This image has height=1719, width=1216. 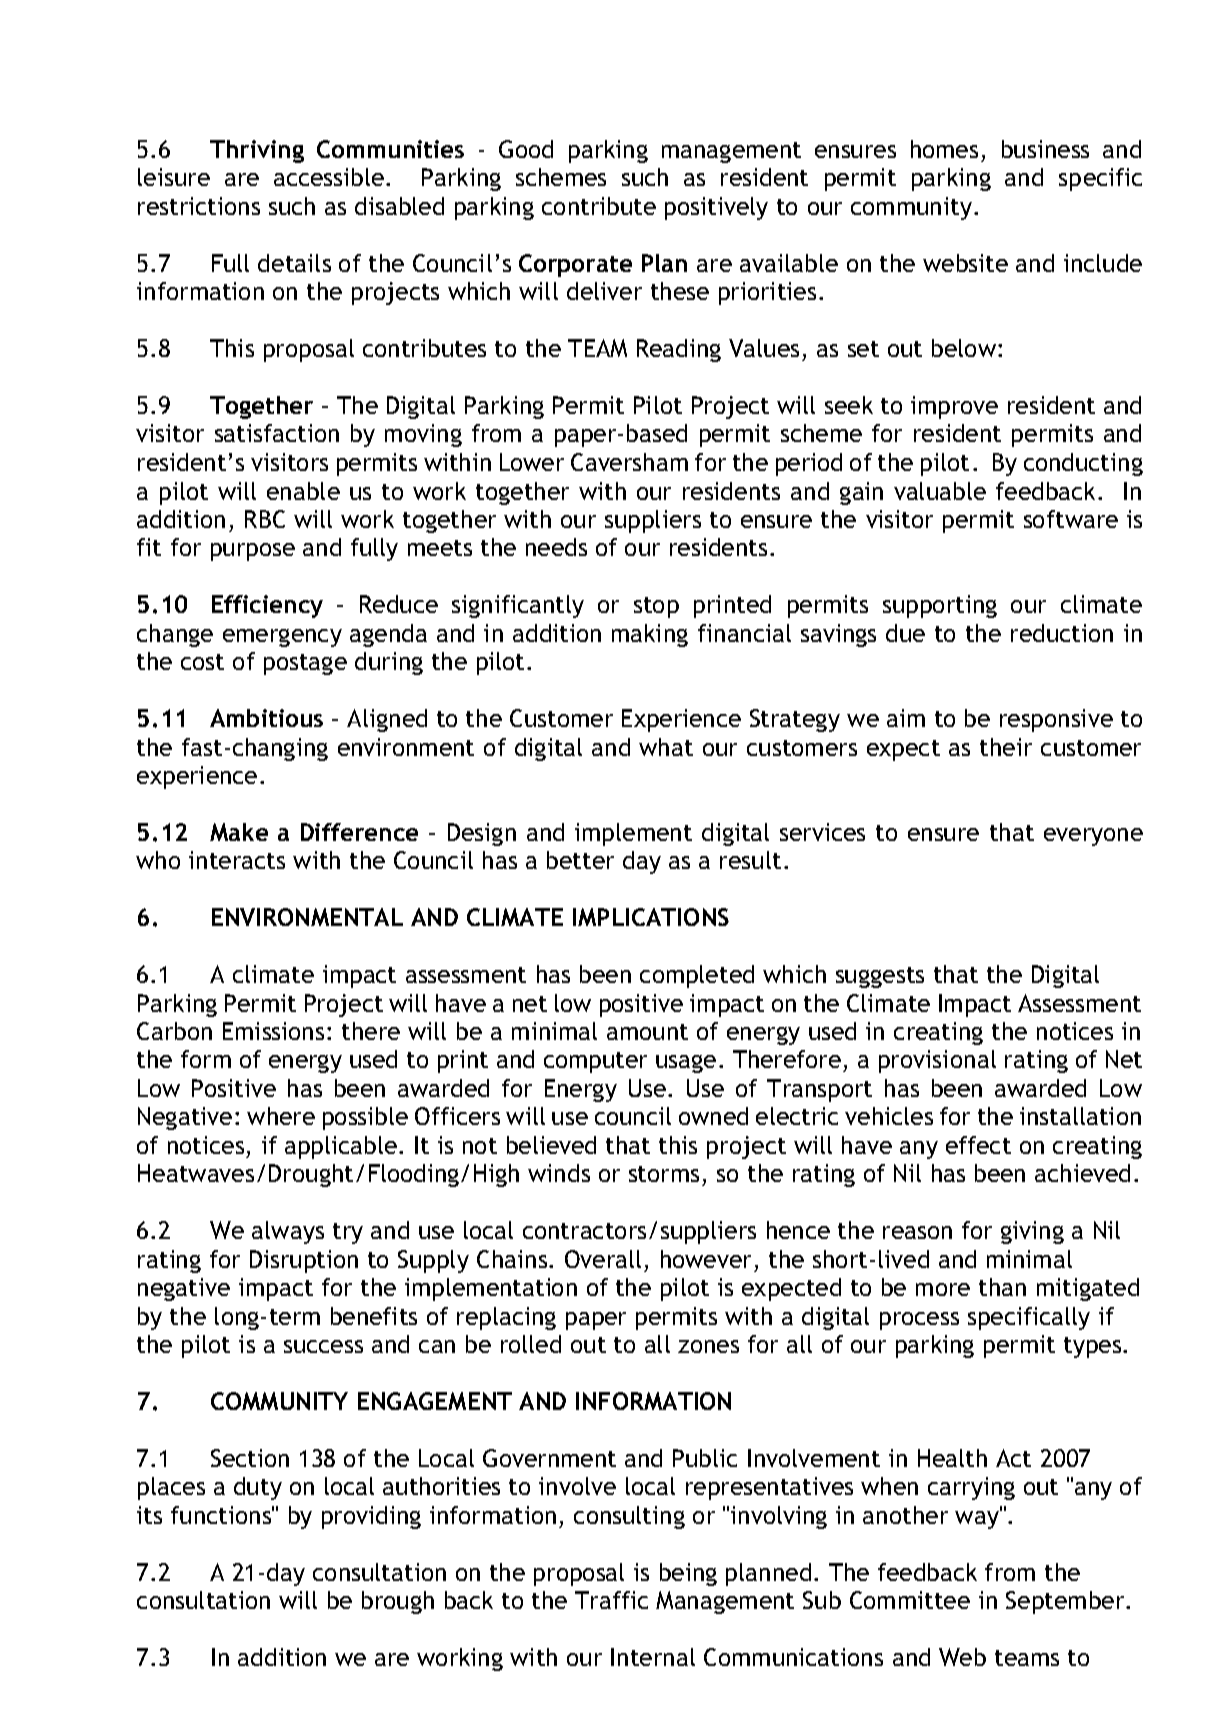 I want to click on Thriving, so click(x=257, y=151).
